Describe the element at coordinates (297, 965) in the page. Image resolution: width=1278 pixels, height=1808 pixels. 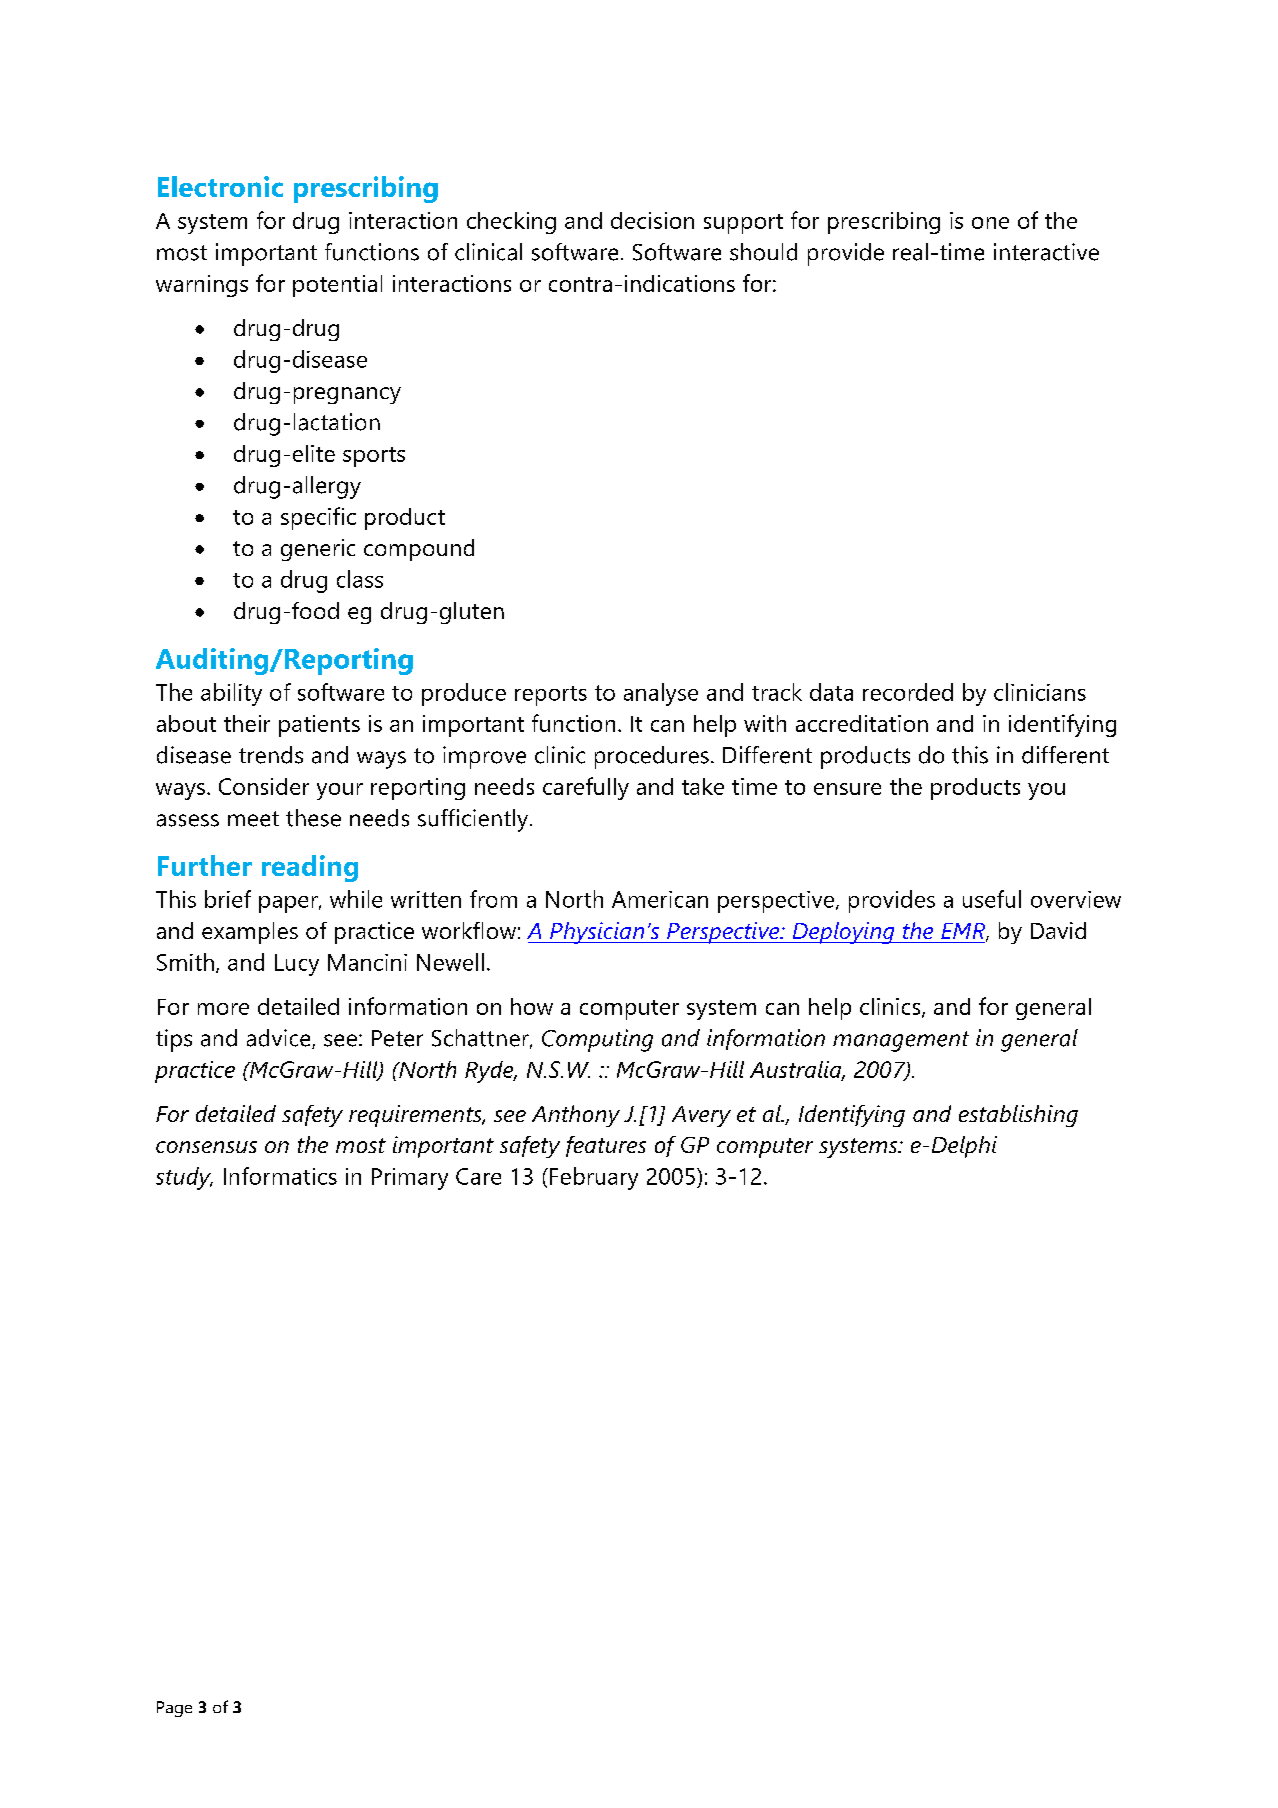
I see `Lucy` at that location.
